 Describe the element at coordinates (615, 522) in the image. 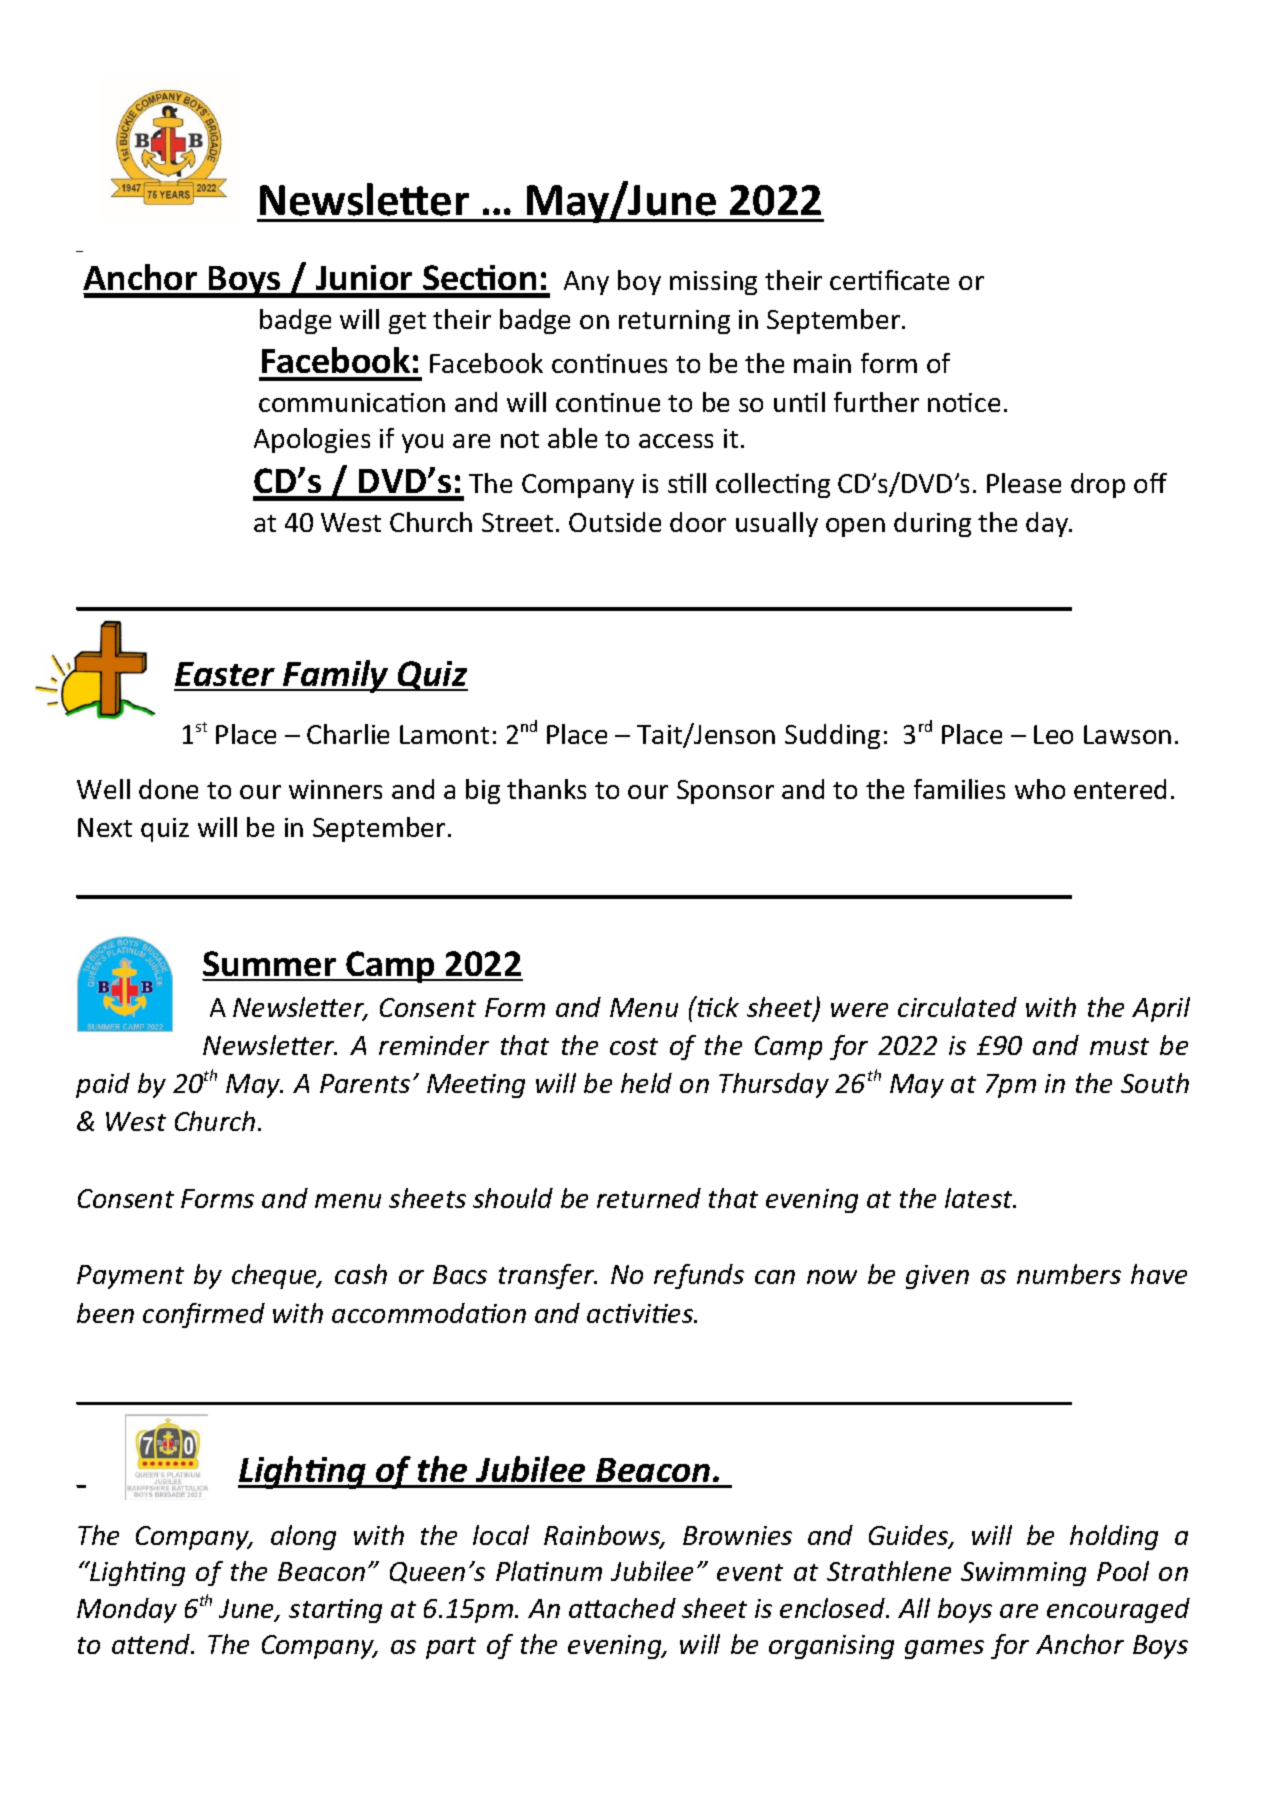

I see `Outside` at that location.
